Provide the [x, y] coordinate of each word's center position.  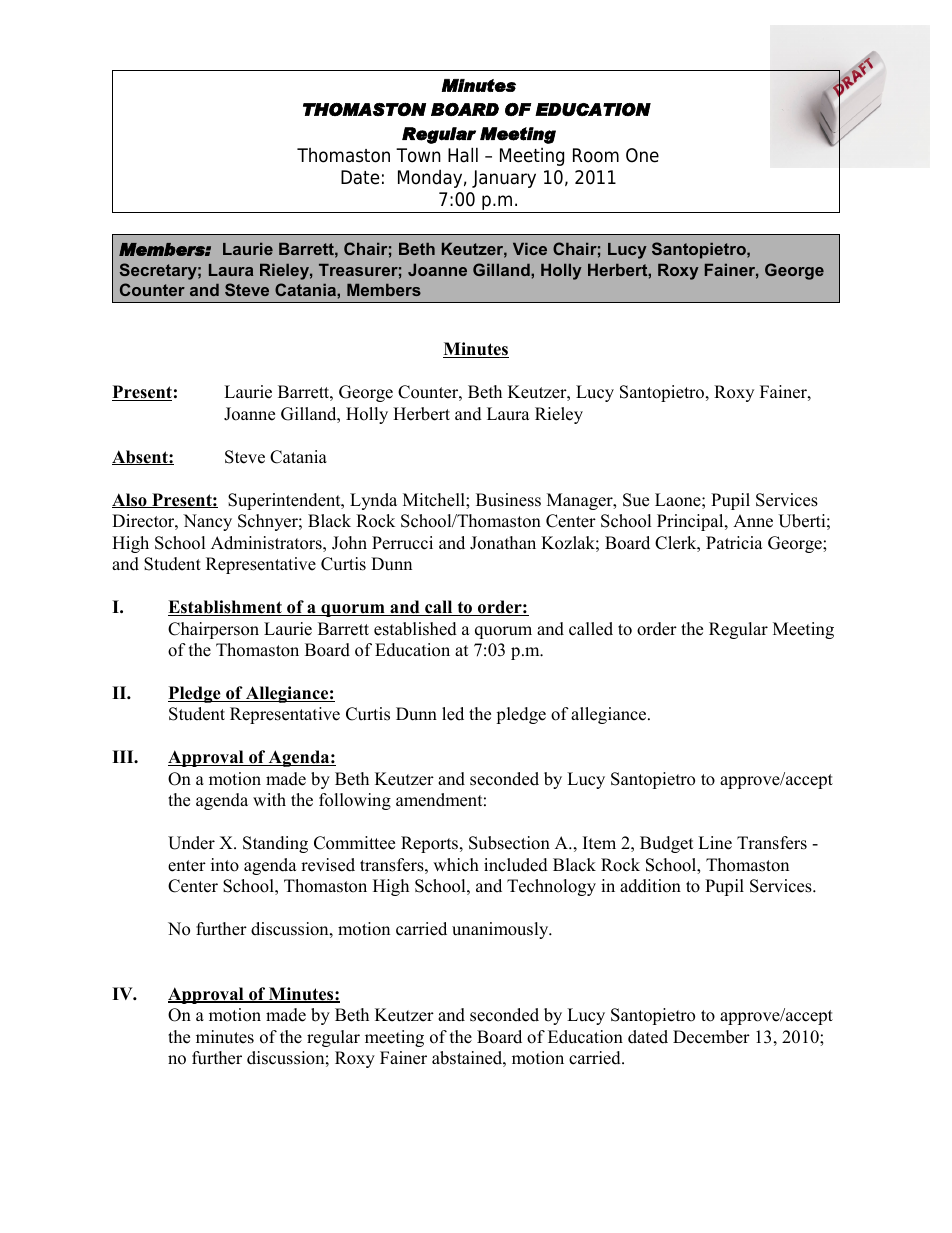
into [225, 865]
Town [418, 155]
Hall [463, 155]
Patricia [734, 543]
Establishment [226, 608]
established [415, 629]
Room [596, 155]
